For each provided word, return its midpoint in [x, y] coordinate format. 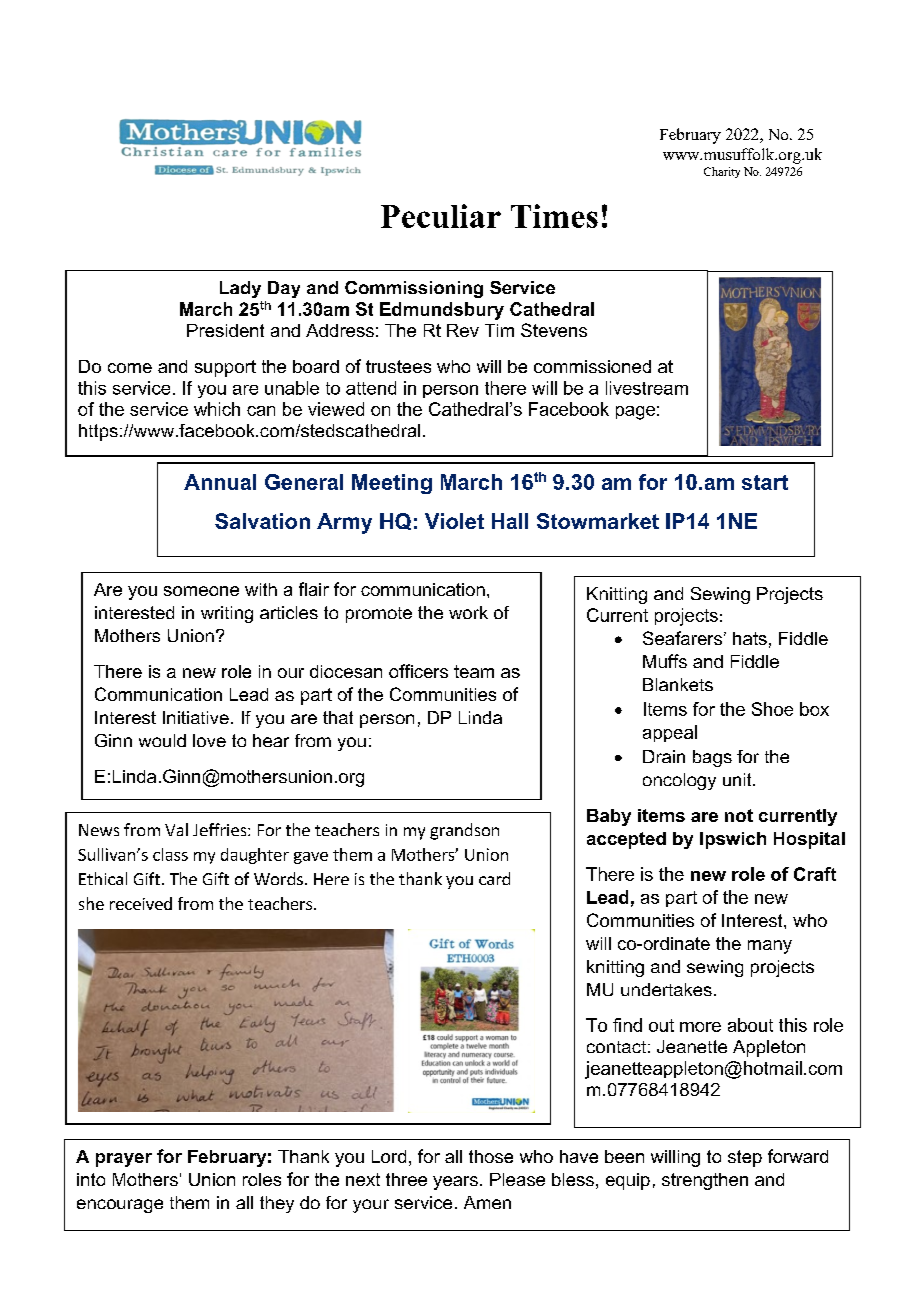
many [770, 947]
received [141, 903]
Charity [722, 172]
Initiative [196, 717]
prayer [124, 1160]
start [765, 482]
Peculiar [441, 216]
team [474, 671]
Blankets [678, 684]
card [494, 878]
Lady [240, 289]
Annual [220, 482]
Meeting [392, 484]
